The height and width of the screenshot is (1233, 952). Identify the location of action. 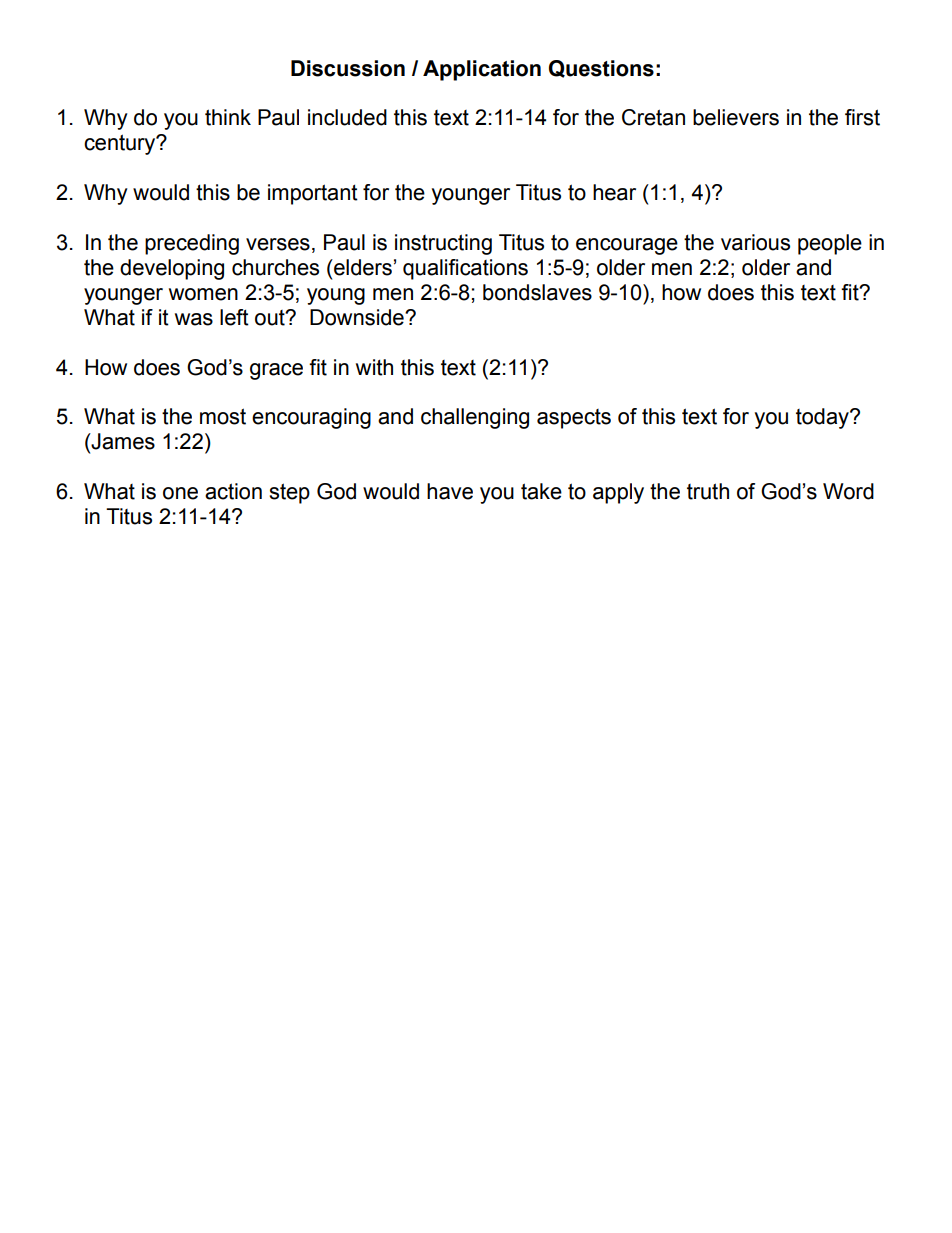
(233, 491).
